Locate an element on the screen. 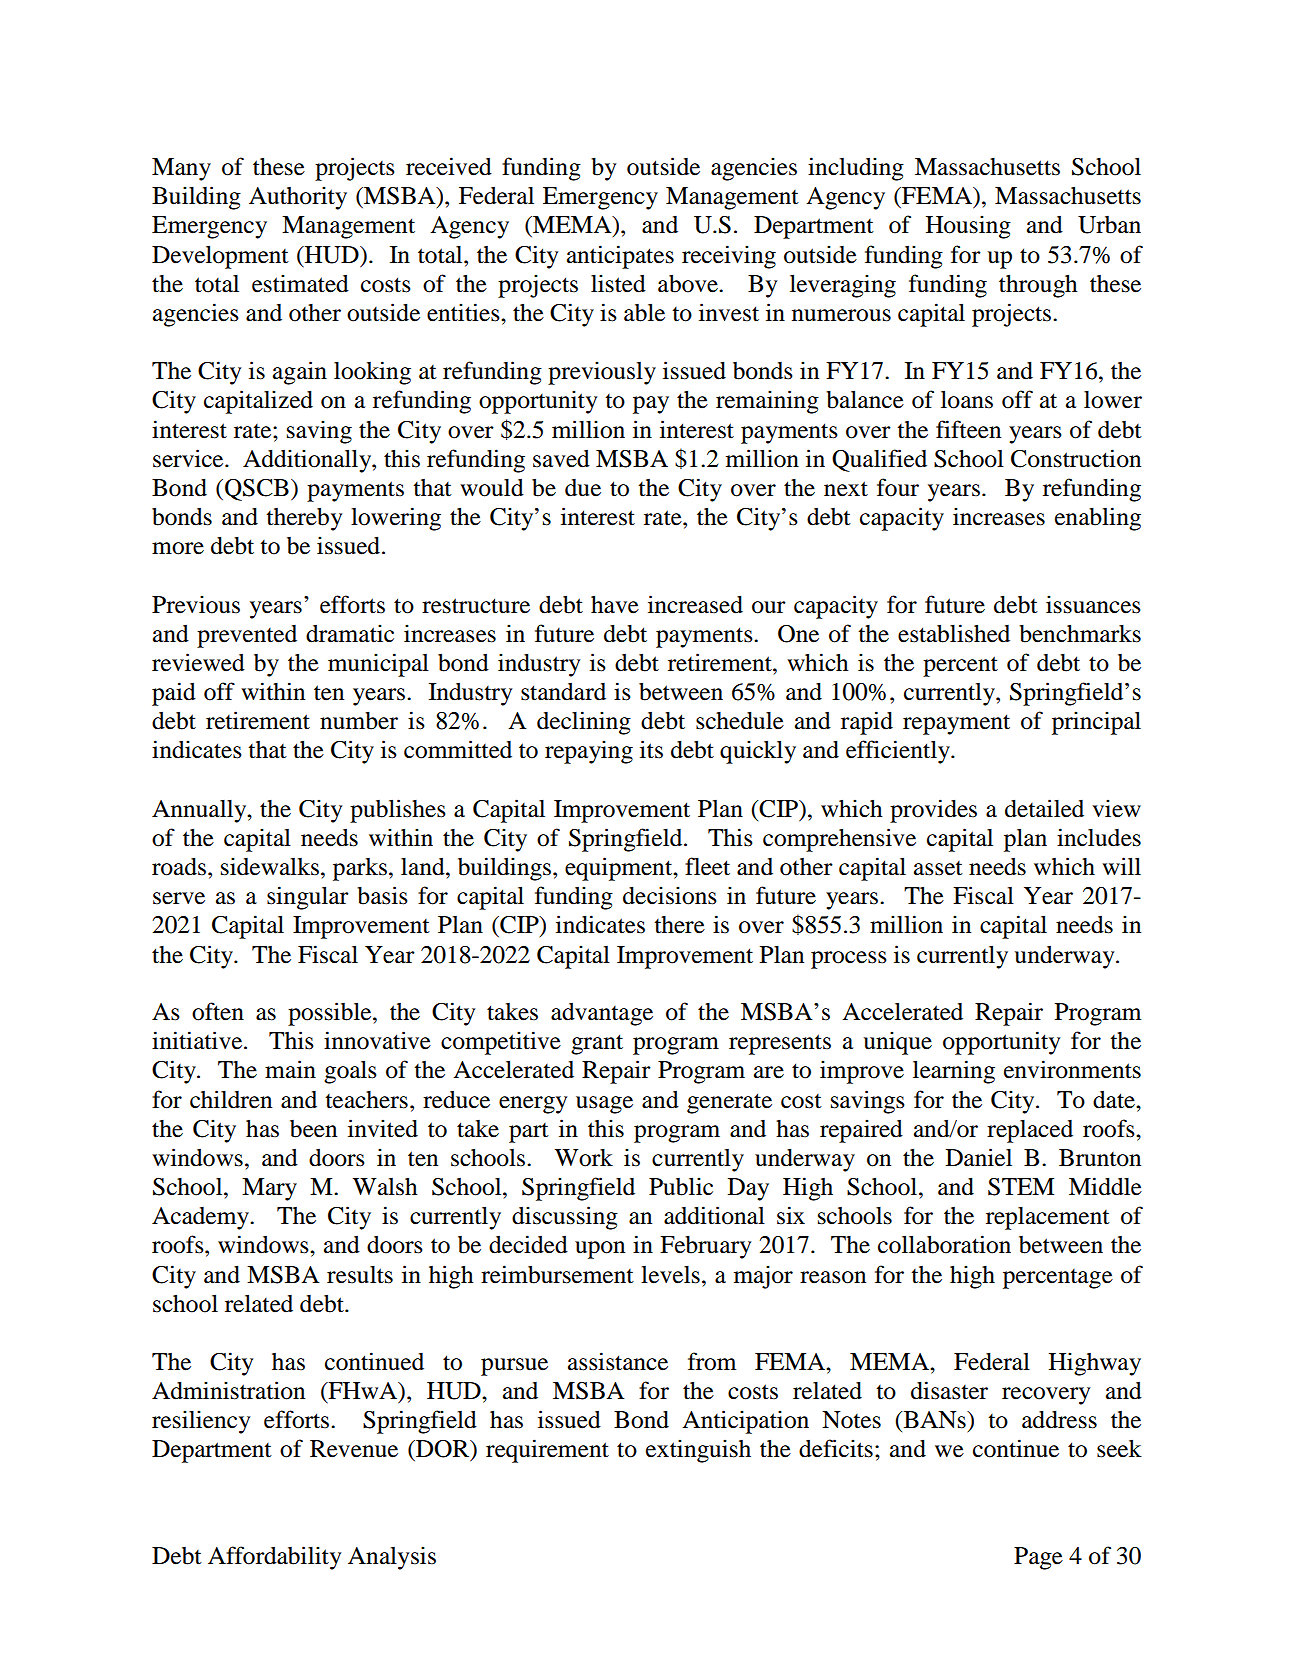 This screenshot has width=1294, height=1674. anticipates is located at coordinates (620, 257).
